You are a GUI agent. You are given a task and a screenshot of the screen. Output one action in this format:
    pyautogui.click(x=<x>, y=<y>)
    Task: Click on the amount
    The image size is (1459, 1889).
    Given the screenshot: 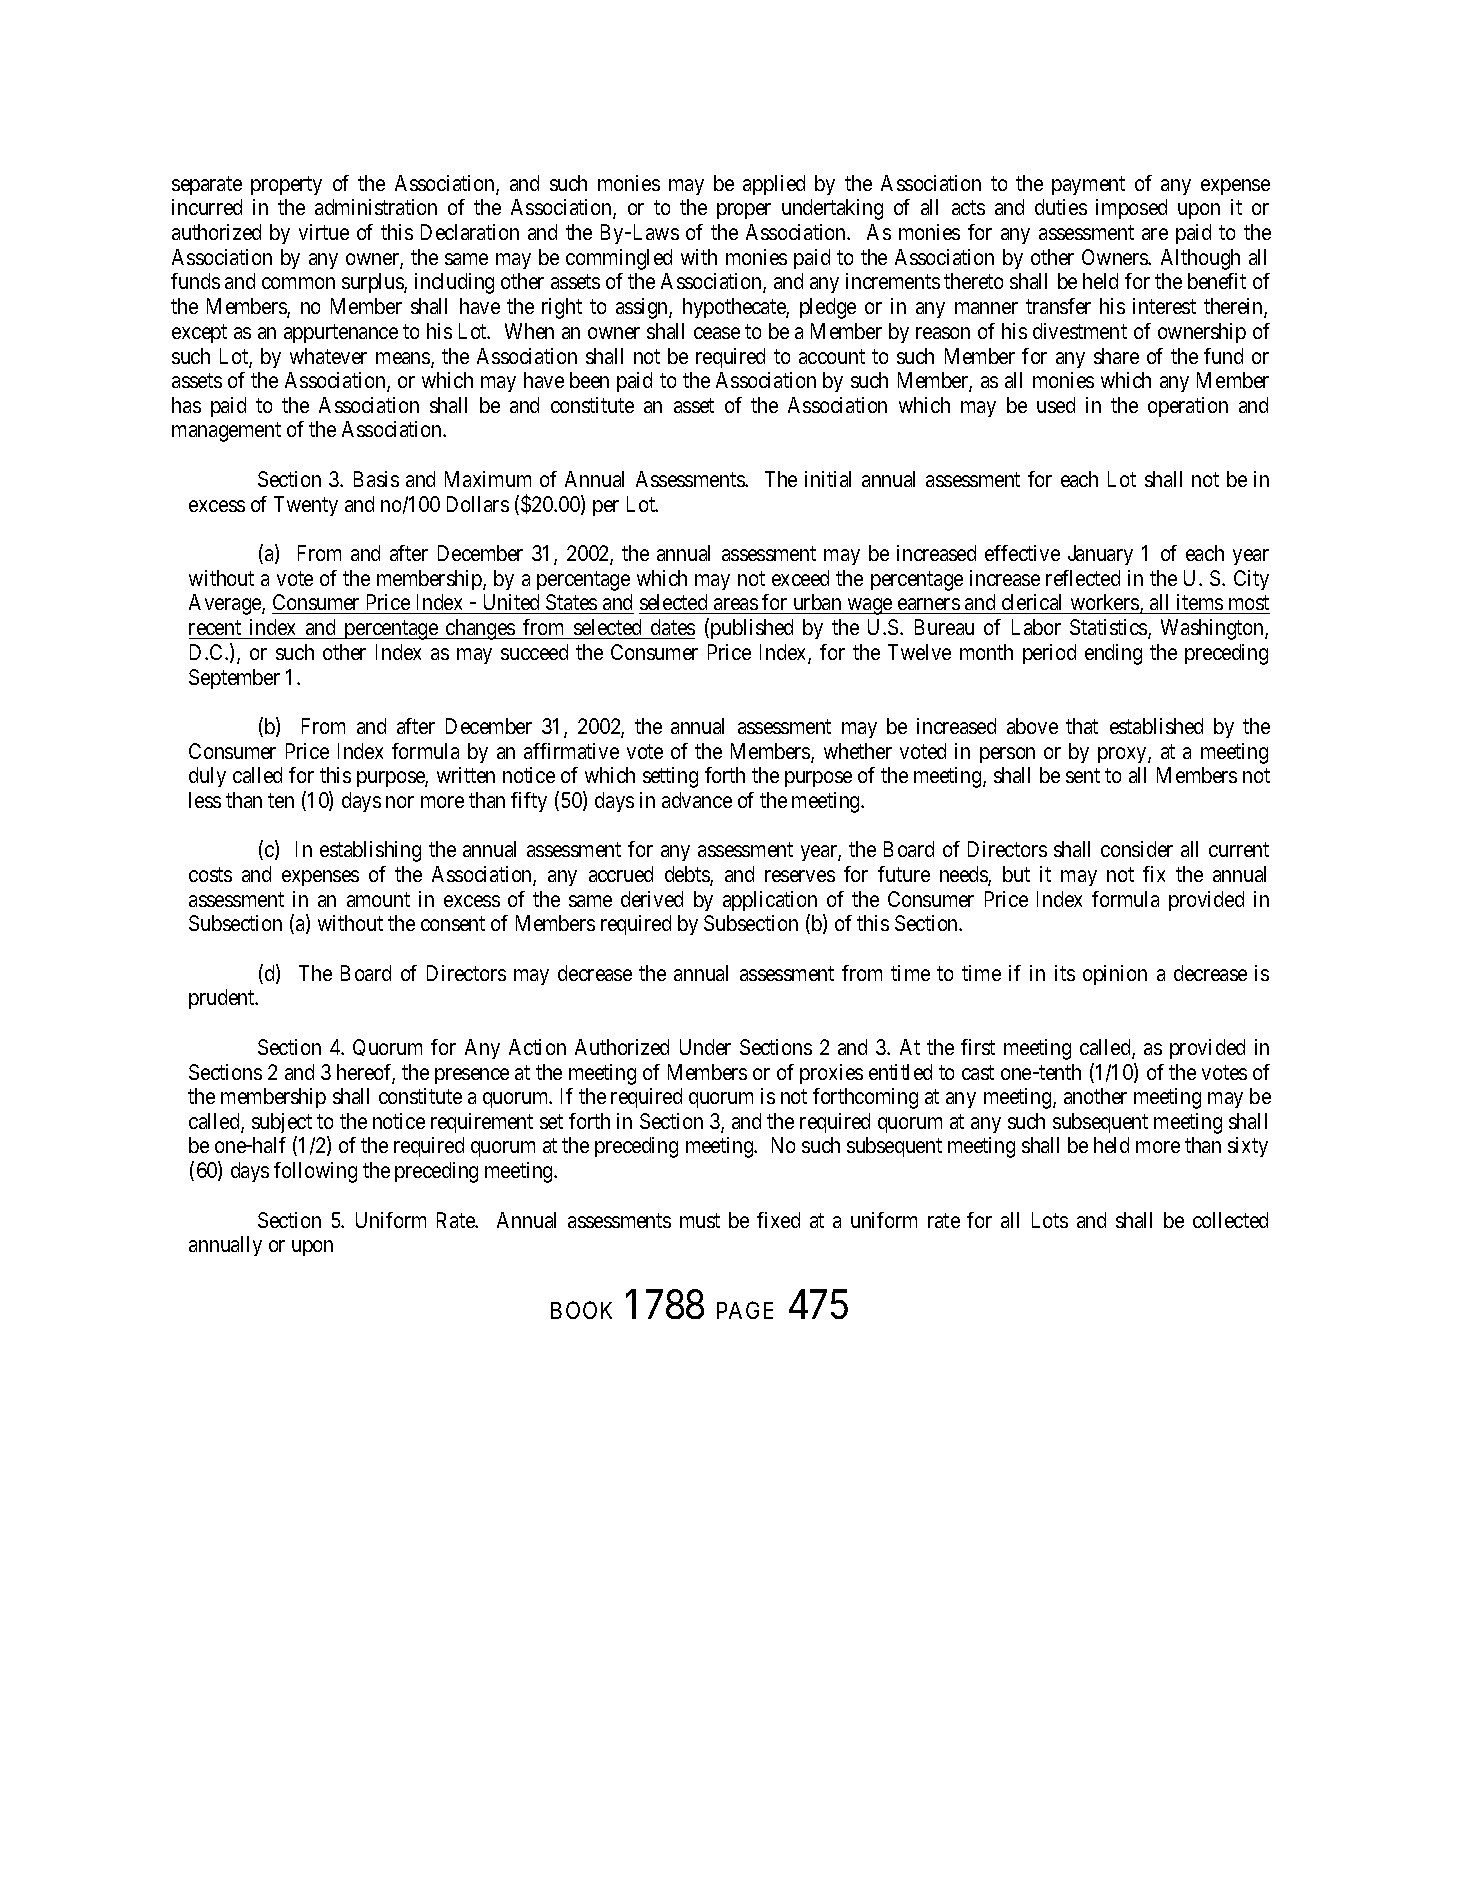 What is the action you would take?
    pyautogui.click(x=378, y=899)
